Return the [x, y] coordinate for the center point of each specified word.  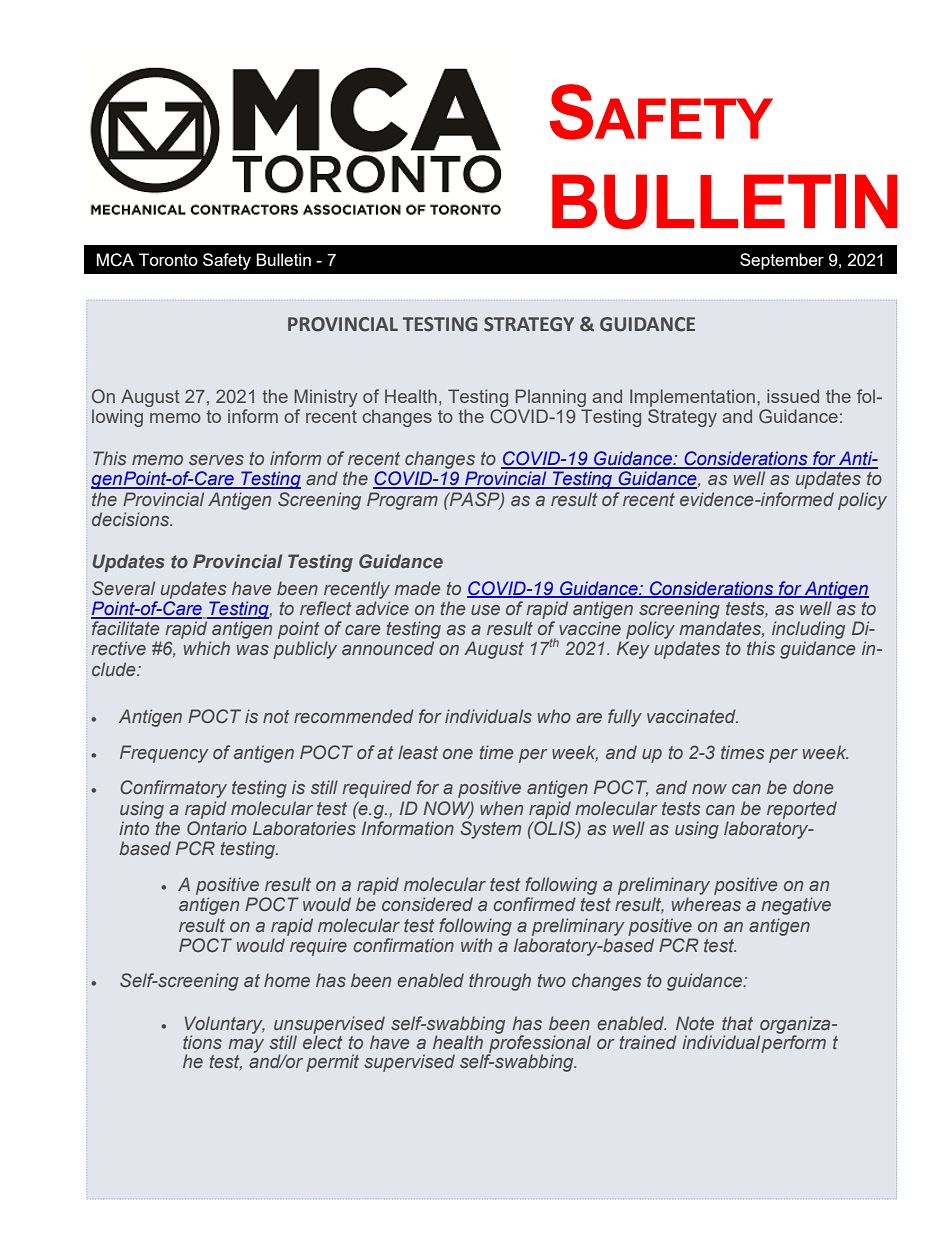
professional [539, 1043]
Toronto [168, 259]
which [207, 648]
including [808, 631]
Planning [551, 398]
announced [388, 648]
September [782, 261]
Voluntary [225, 1026]
